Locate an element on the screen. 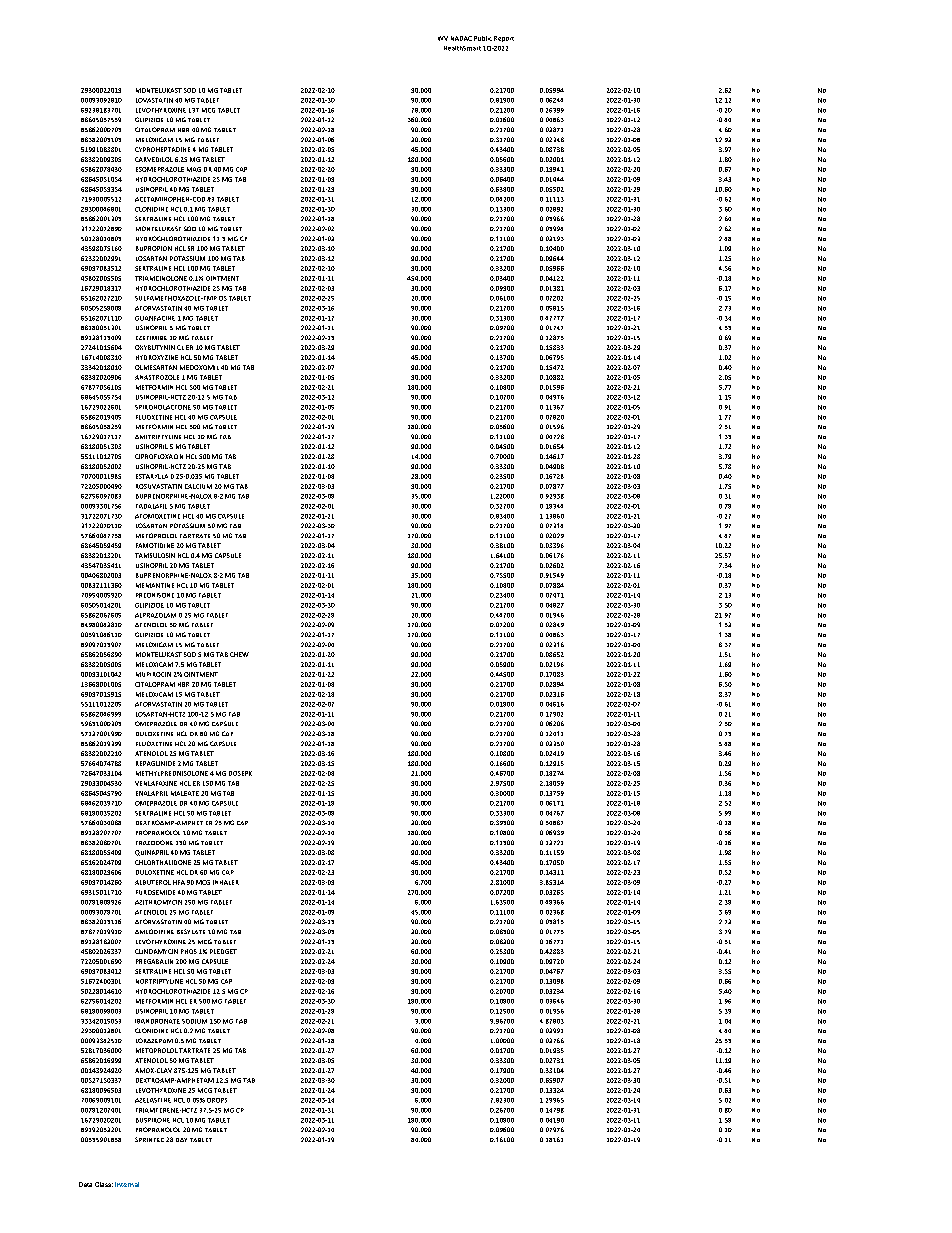  Report is located at coordinates (504, 39).
